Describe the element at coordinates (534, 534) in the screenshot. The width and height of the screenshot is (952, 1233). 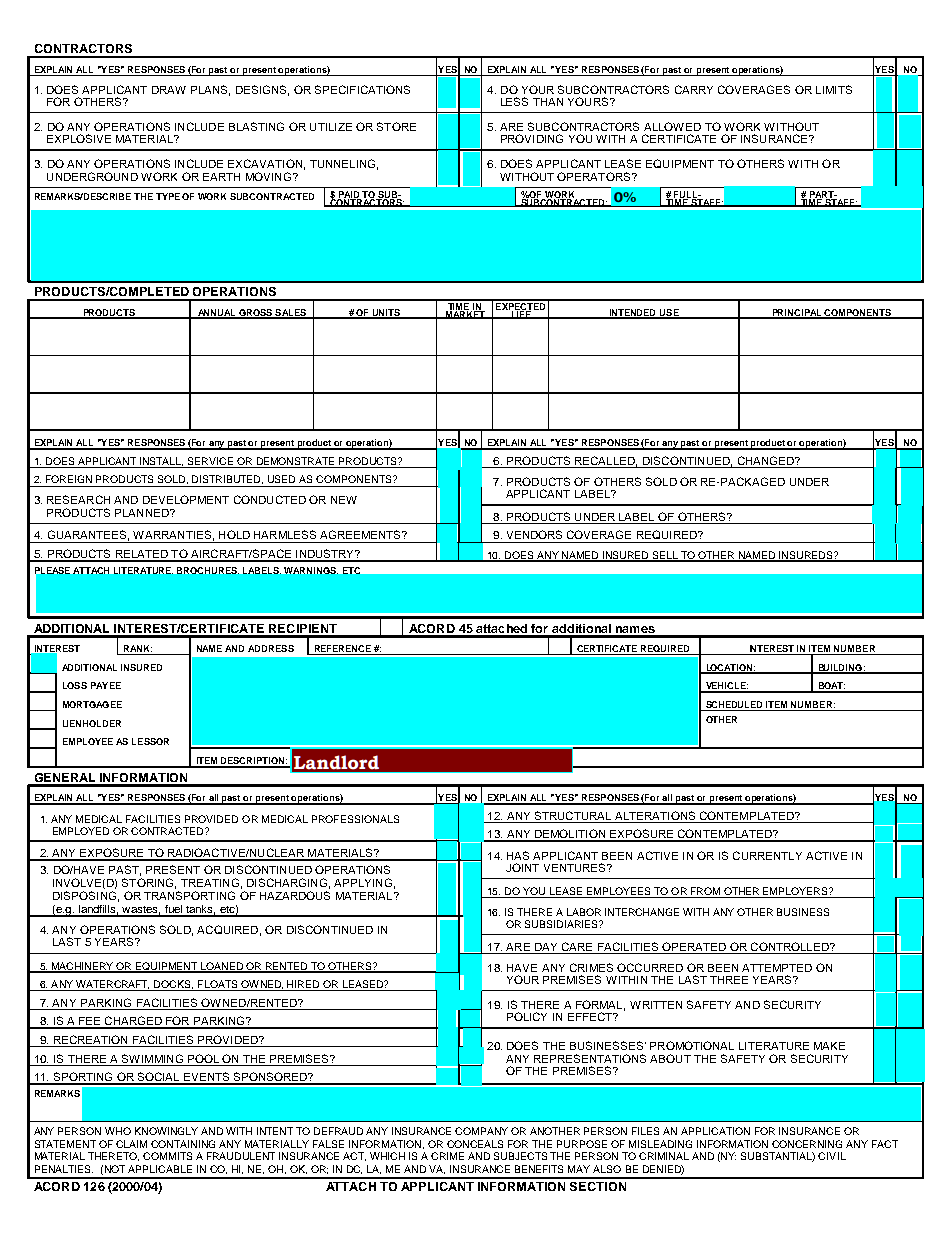
I see `VENDORS` at that location.
